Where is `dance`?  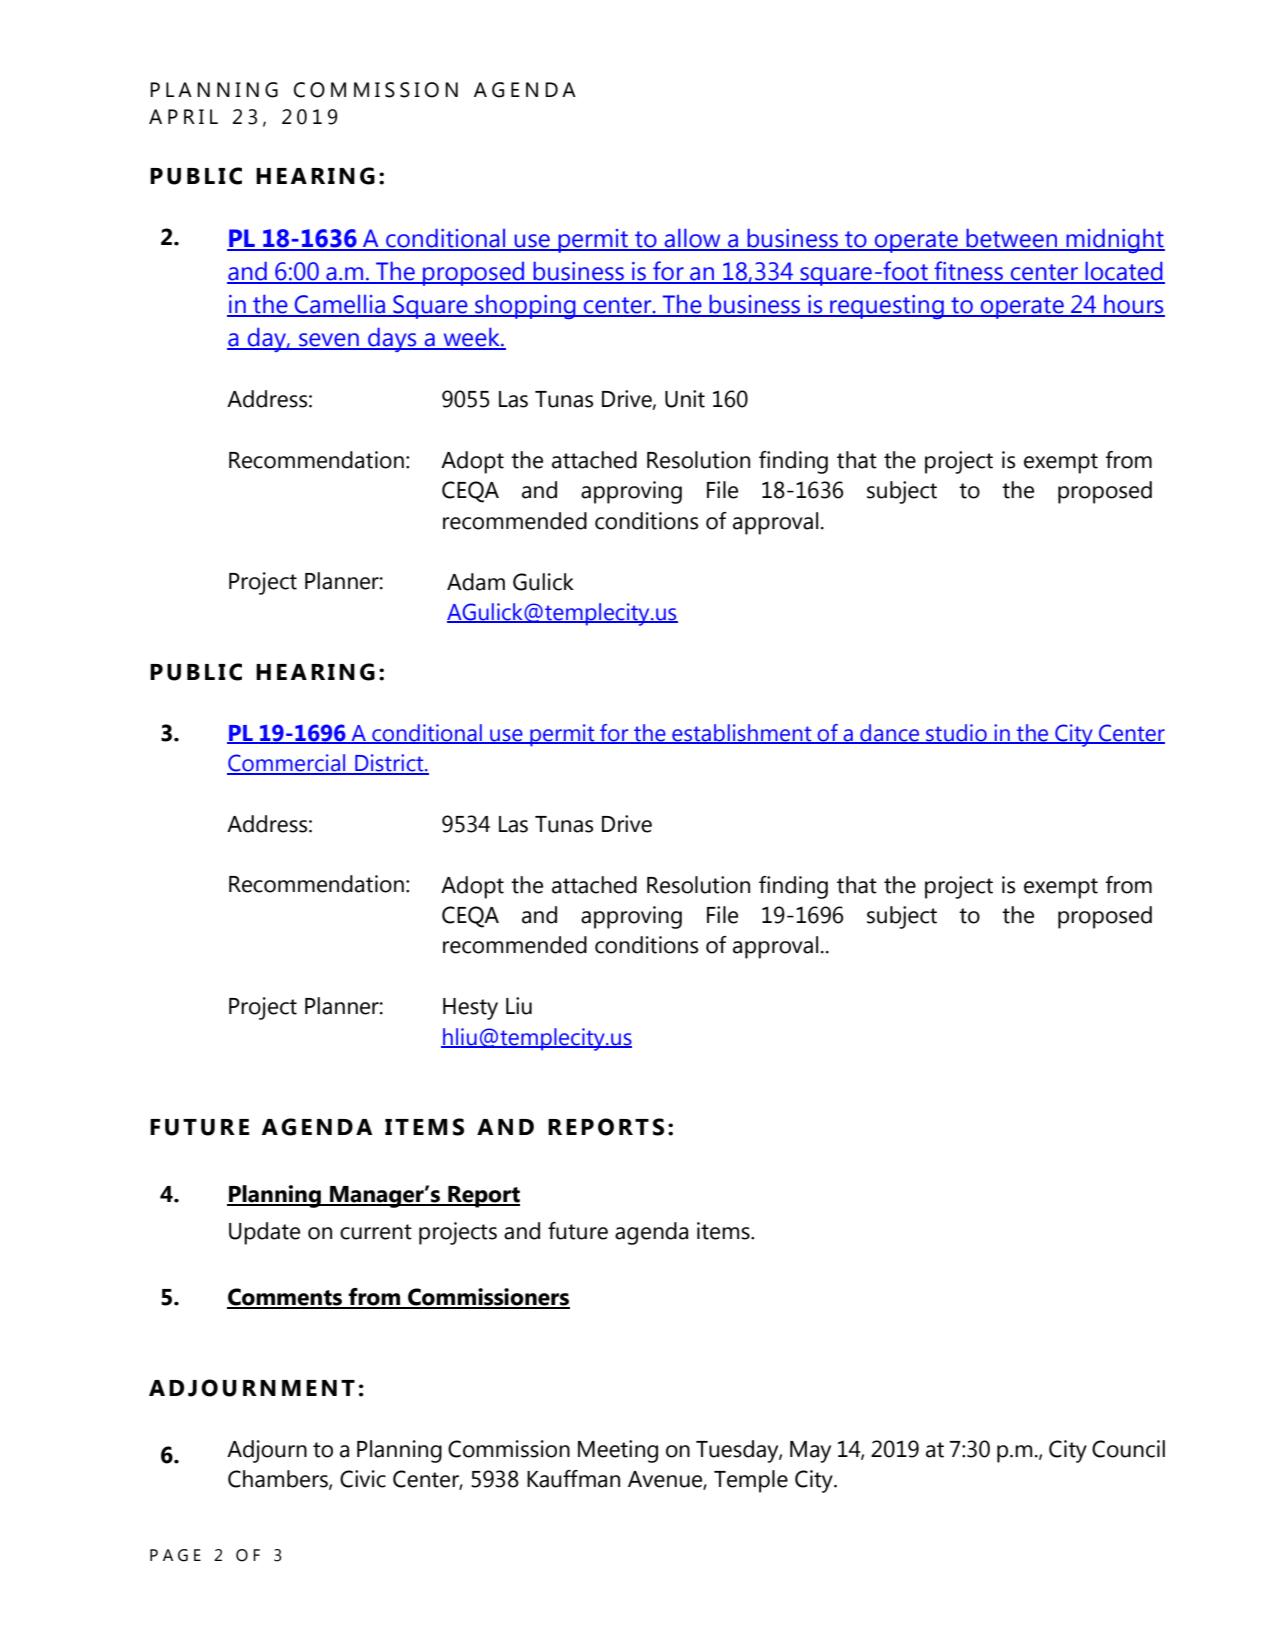 dance is located at coordinates (890, 734).
